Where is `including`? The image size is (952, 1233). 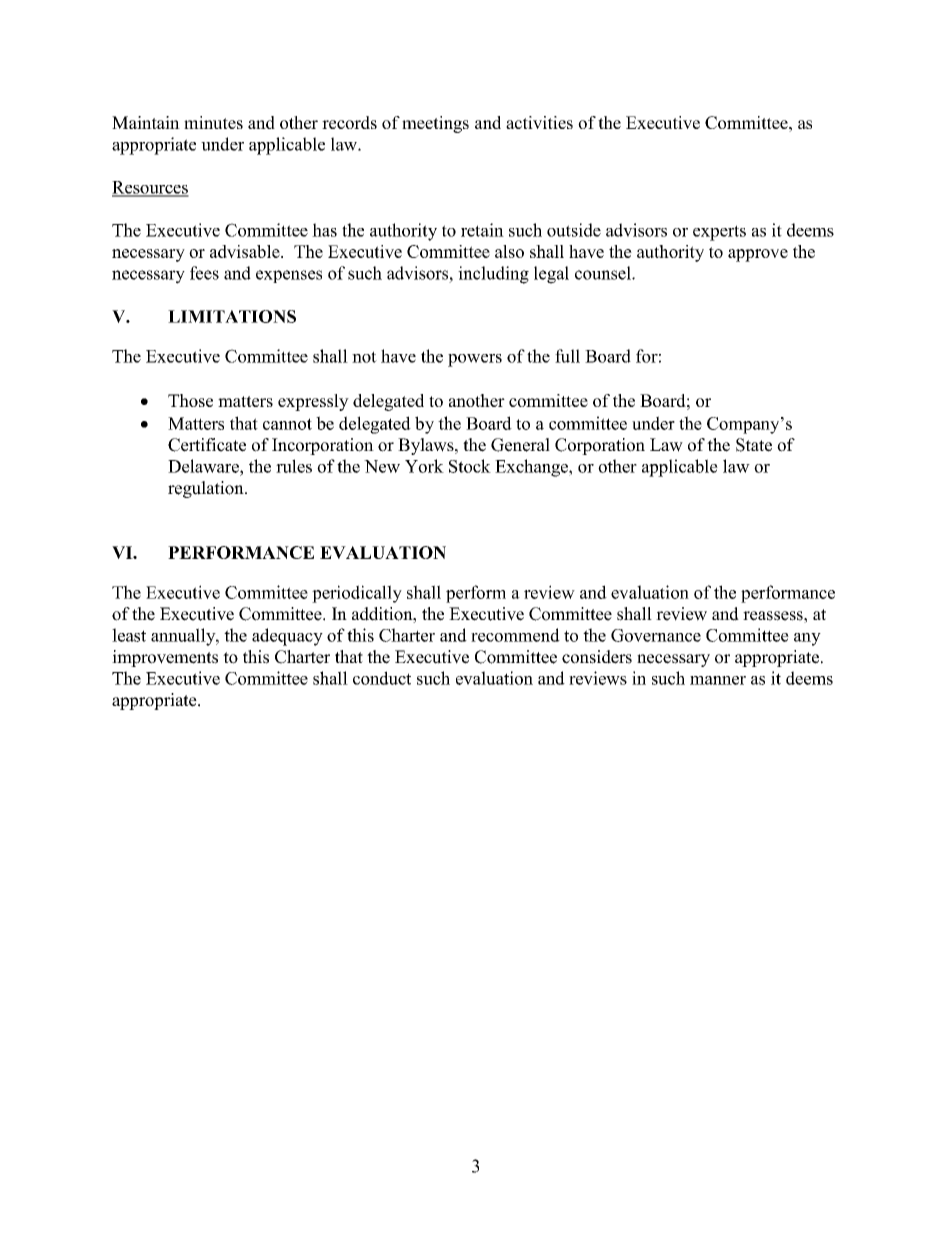 including is located at coordinates (493, 275).
